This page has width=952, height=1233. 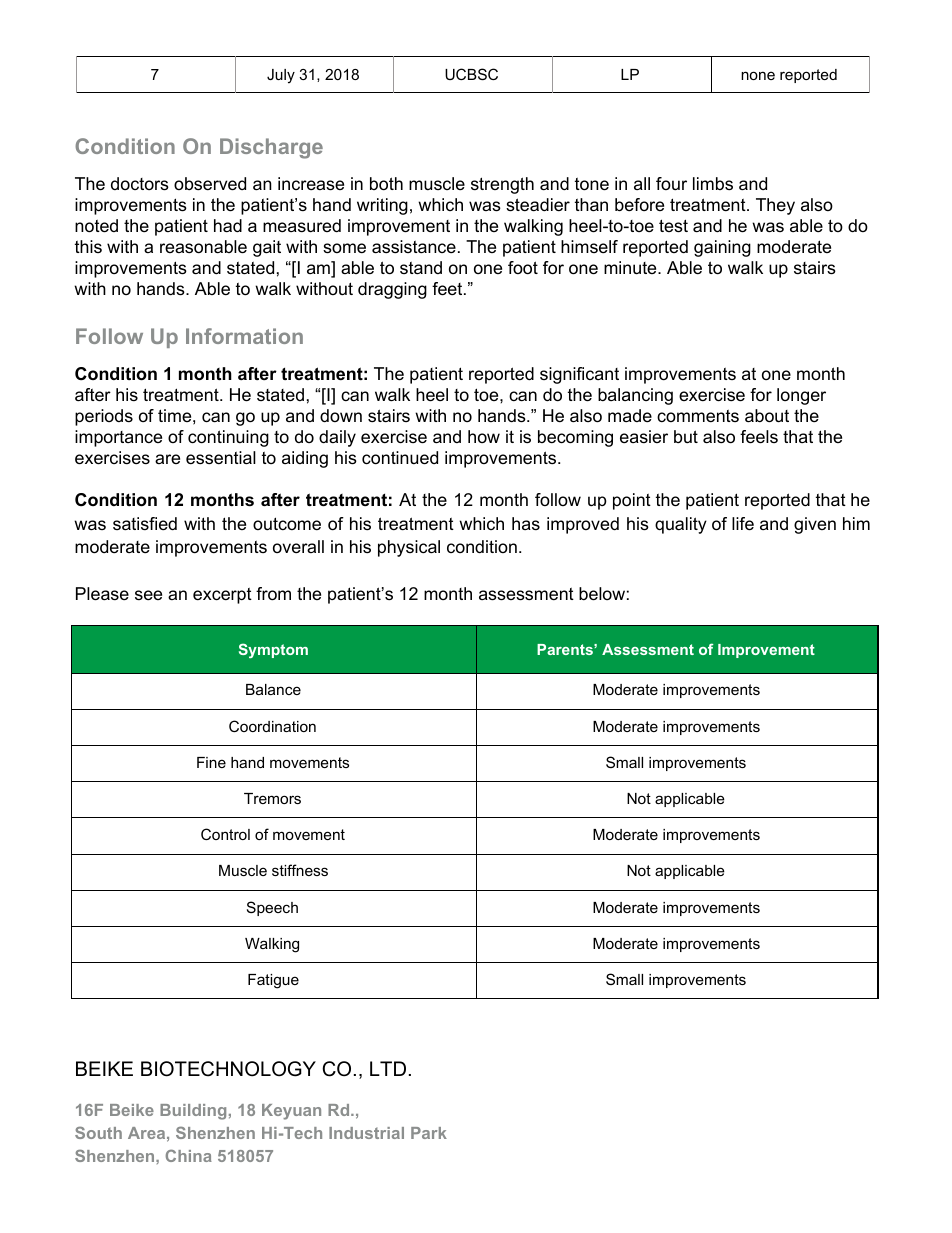 I want to click on physical, so click(x=409, y=548).
